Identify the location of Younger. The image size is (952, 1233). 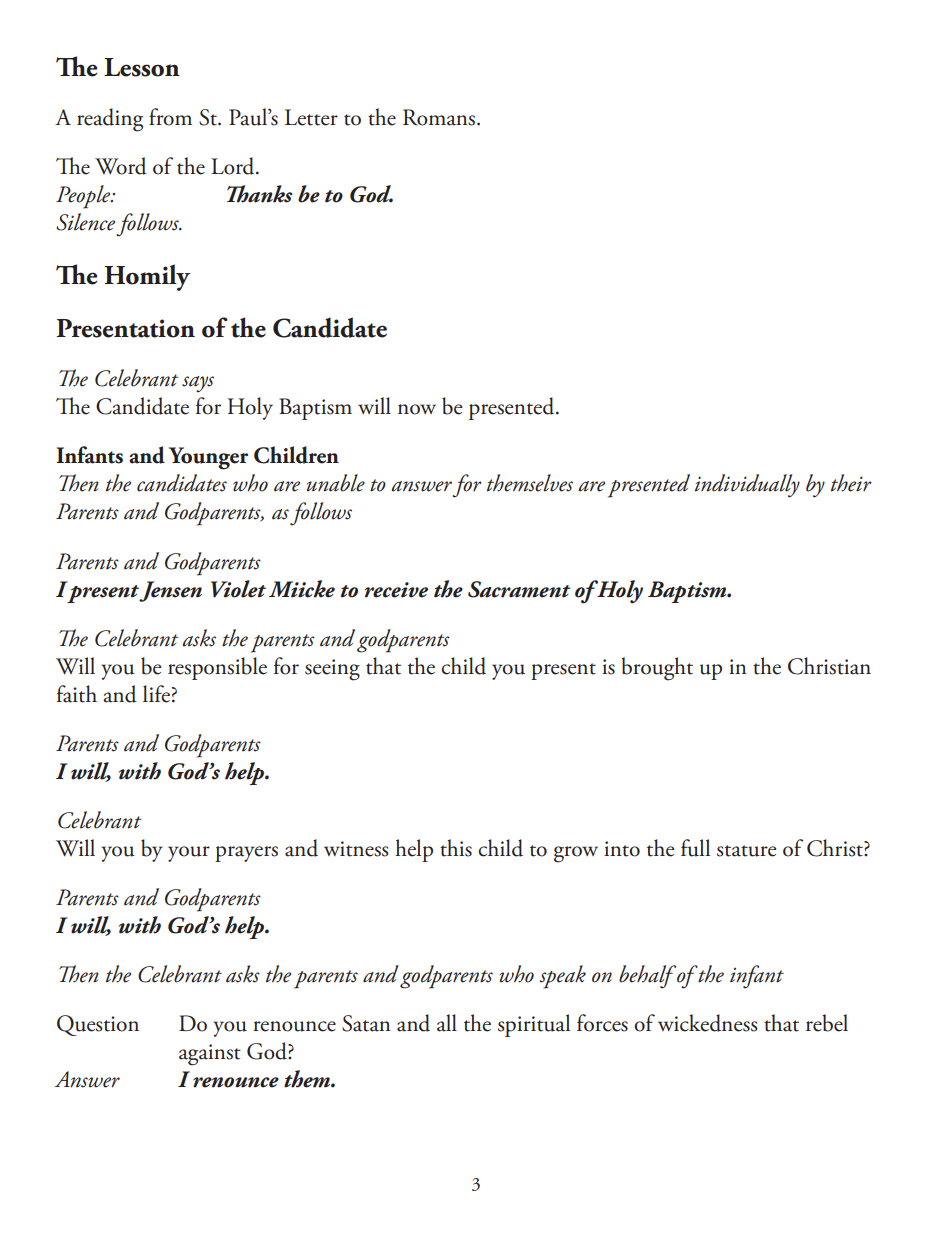
(208, 458).
